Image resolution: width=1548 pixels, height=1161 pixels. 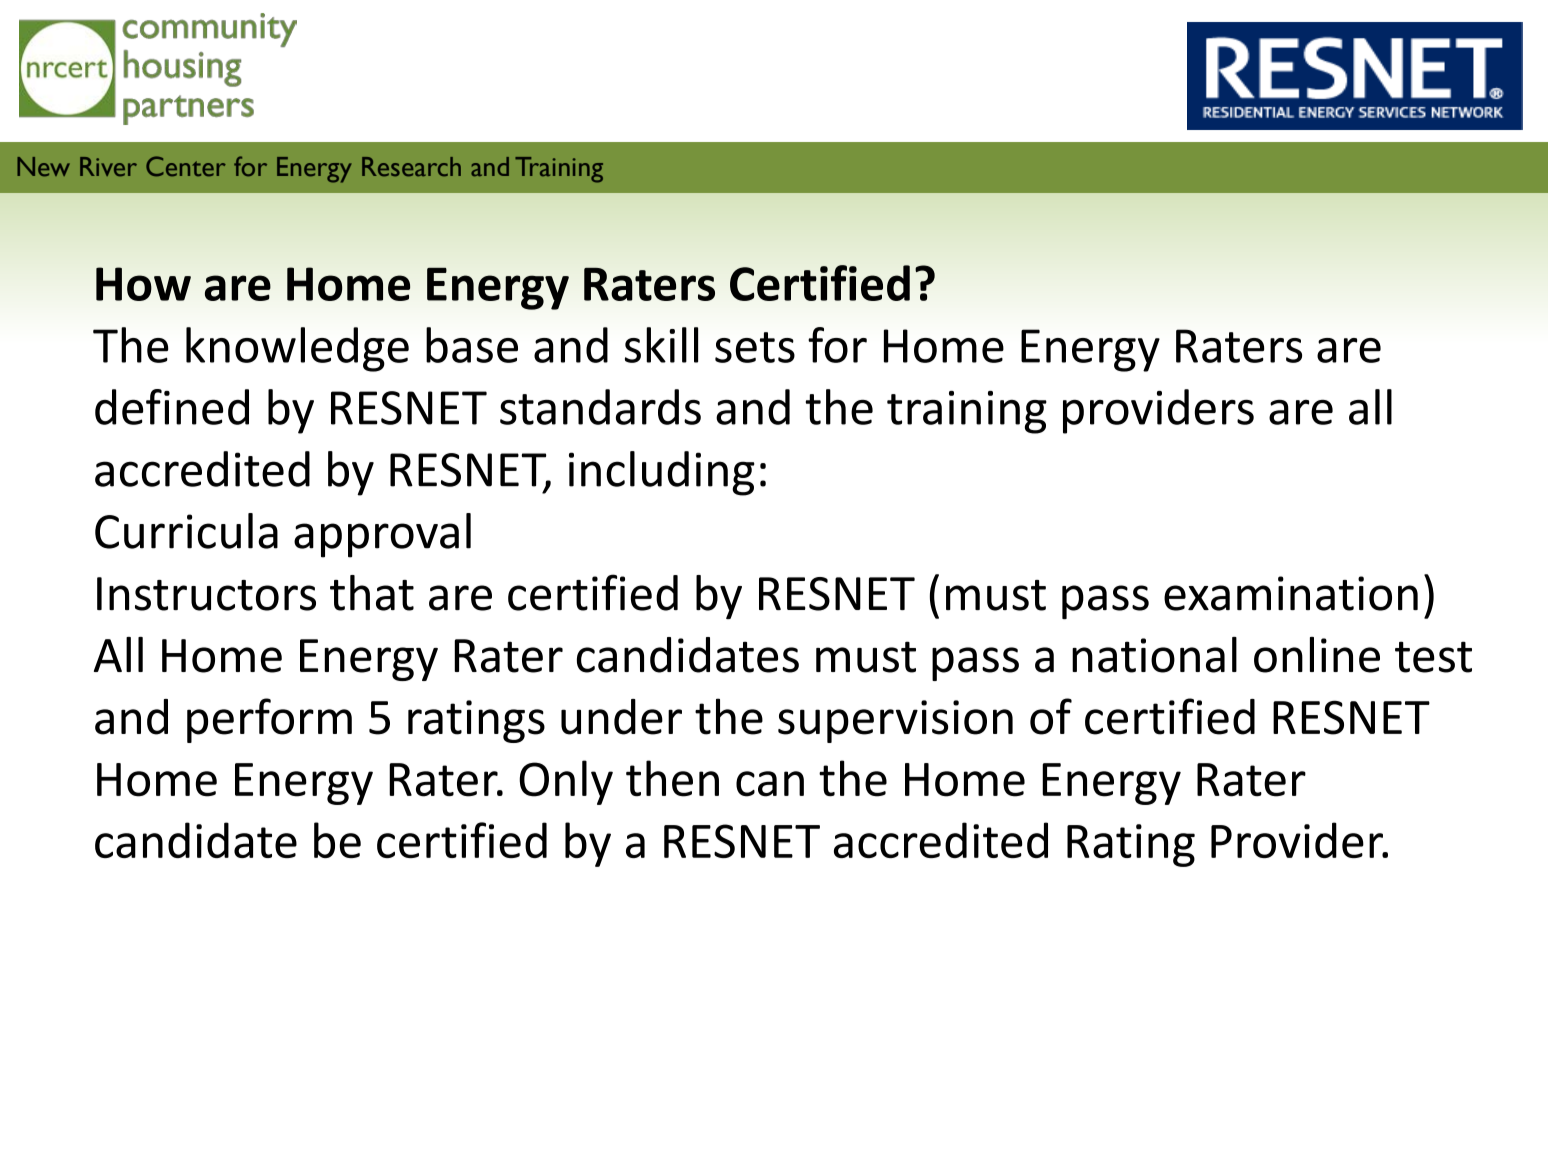 What do you see at coordinates (755, 347) in the page?
I see `sets` at bounding box center [755, 347].
